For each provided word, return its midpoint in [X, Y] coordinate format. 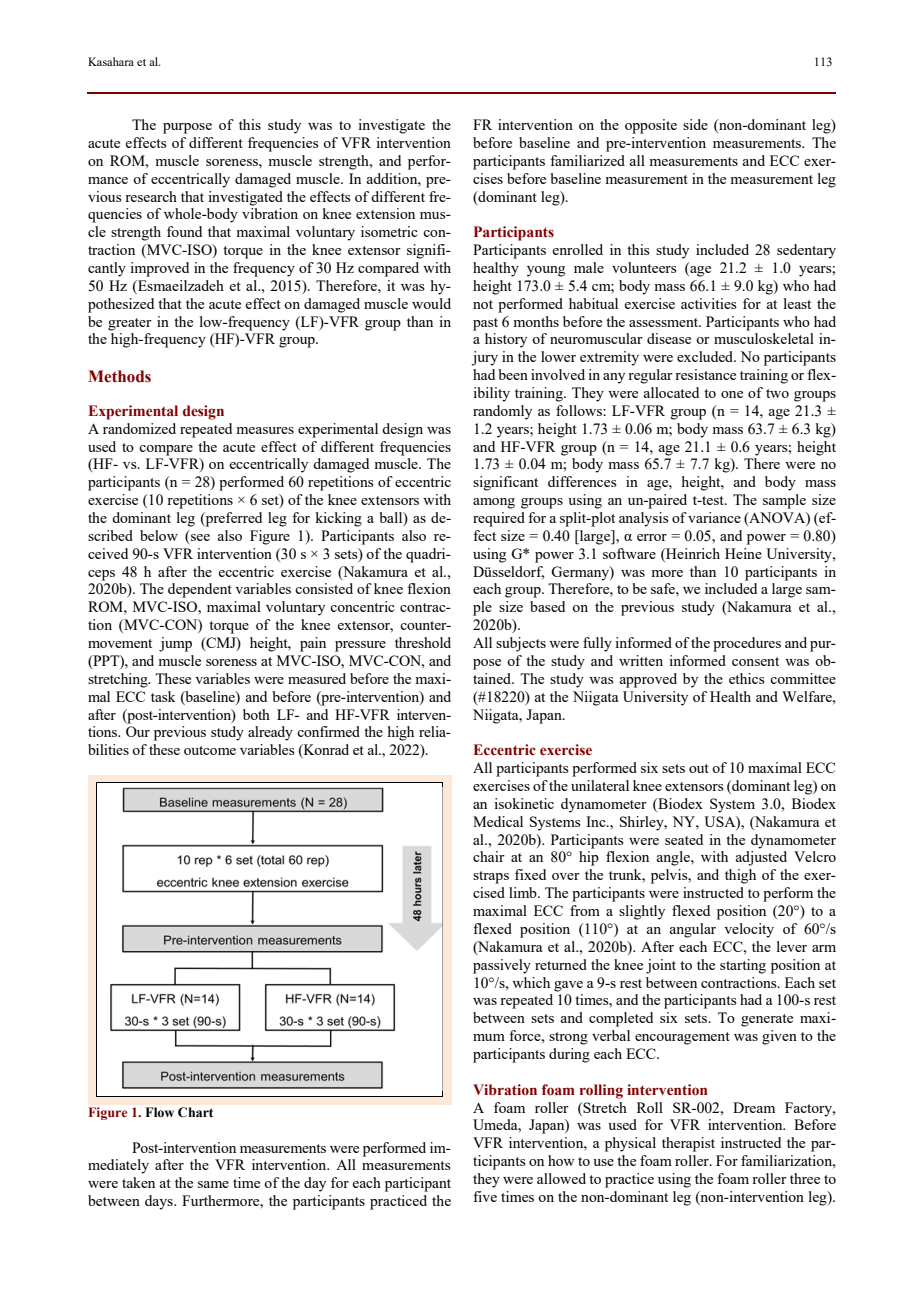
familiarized [587, 160]
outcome [210, 750]
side [695, 124]
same [213, 1184]
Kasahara [111, 61]
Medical [498, 821]
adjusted [761, 858]
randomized [139, 428]
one [732, 394]
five [485, 1196]
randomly [502, 412]
